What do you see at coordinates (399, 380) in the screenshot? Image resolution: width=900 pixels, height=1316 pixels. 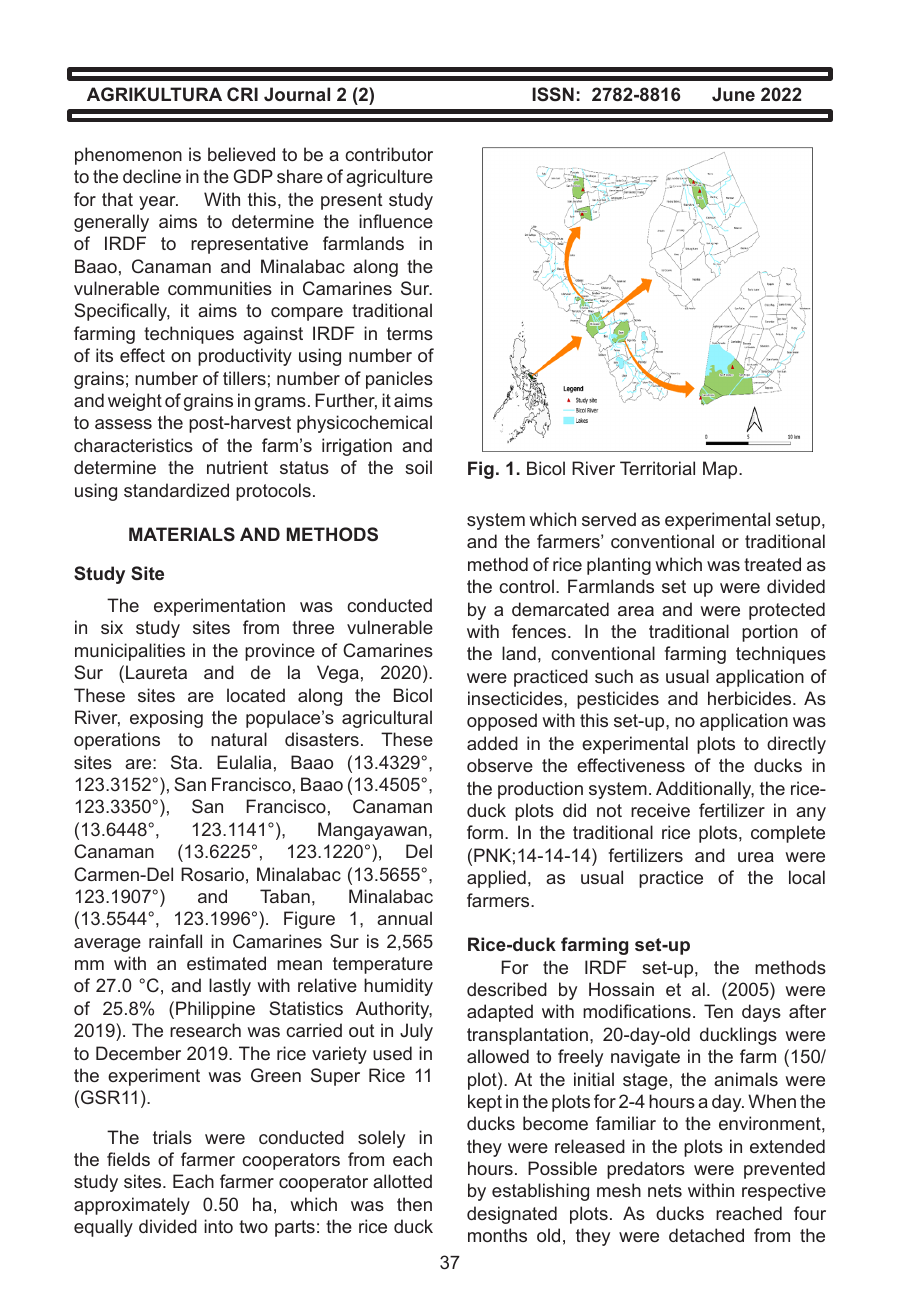 I see `panicles` at bounding box center [399, 380].
